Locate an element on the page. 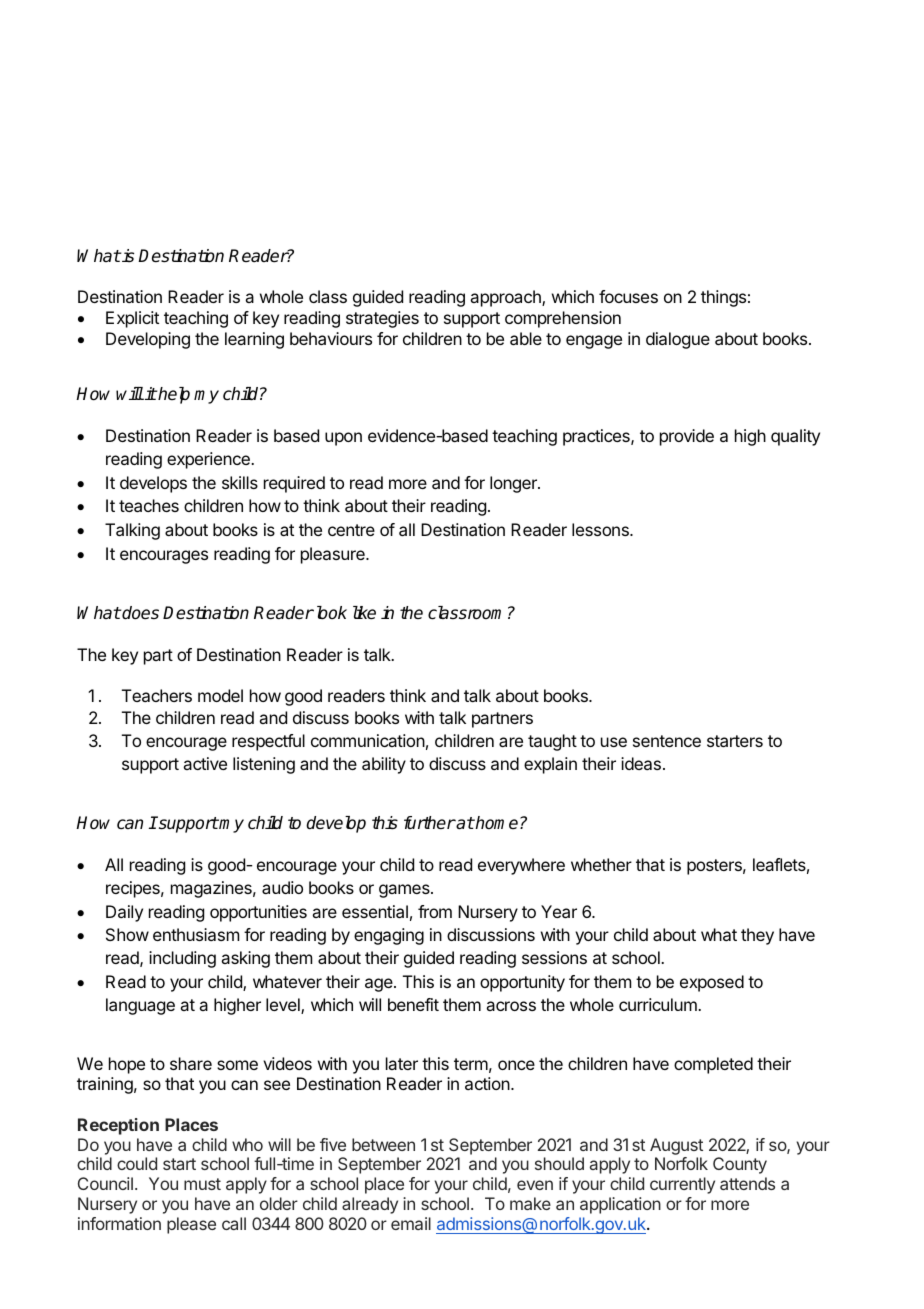  active is located at coordinates (205, 763).
